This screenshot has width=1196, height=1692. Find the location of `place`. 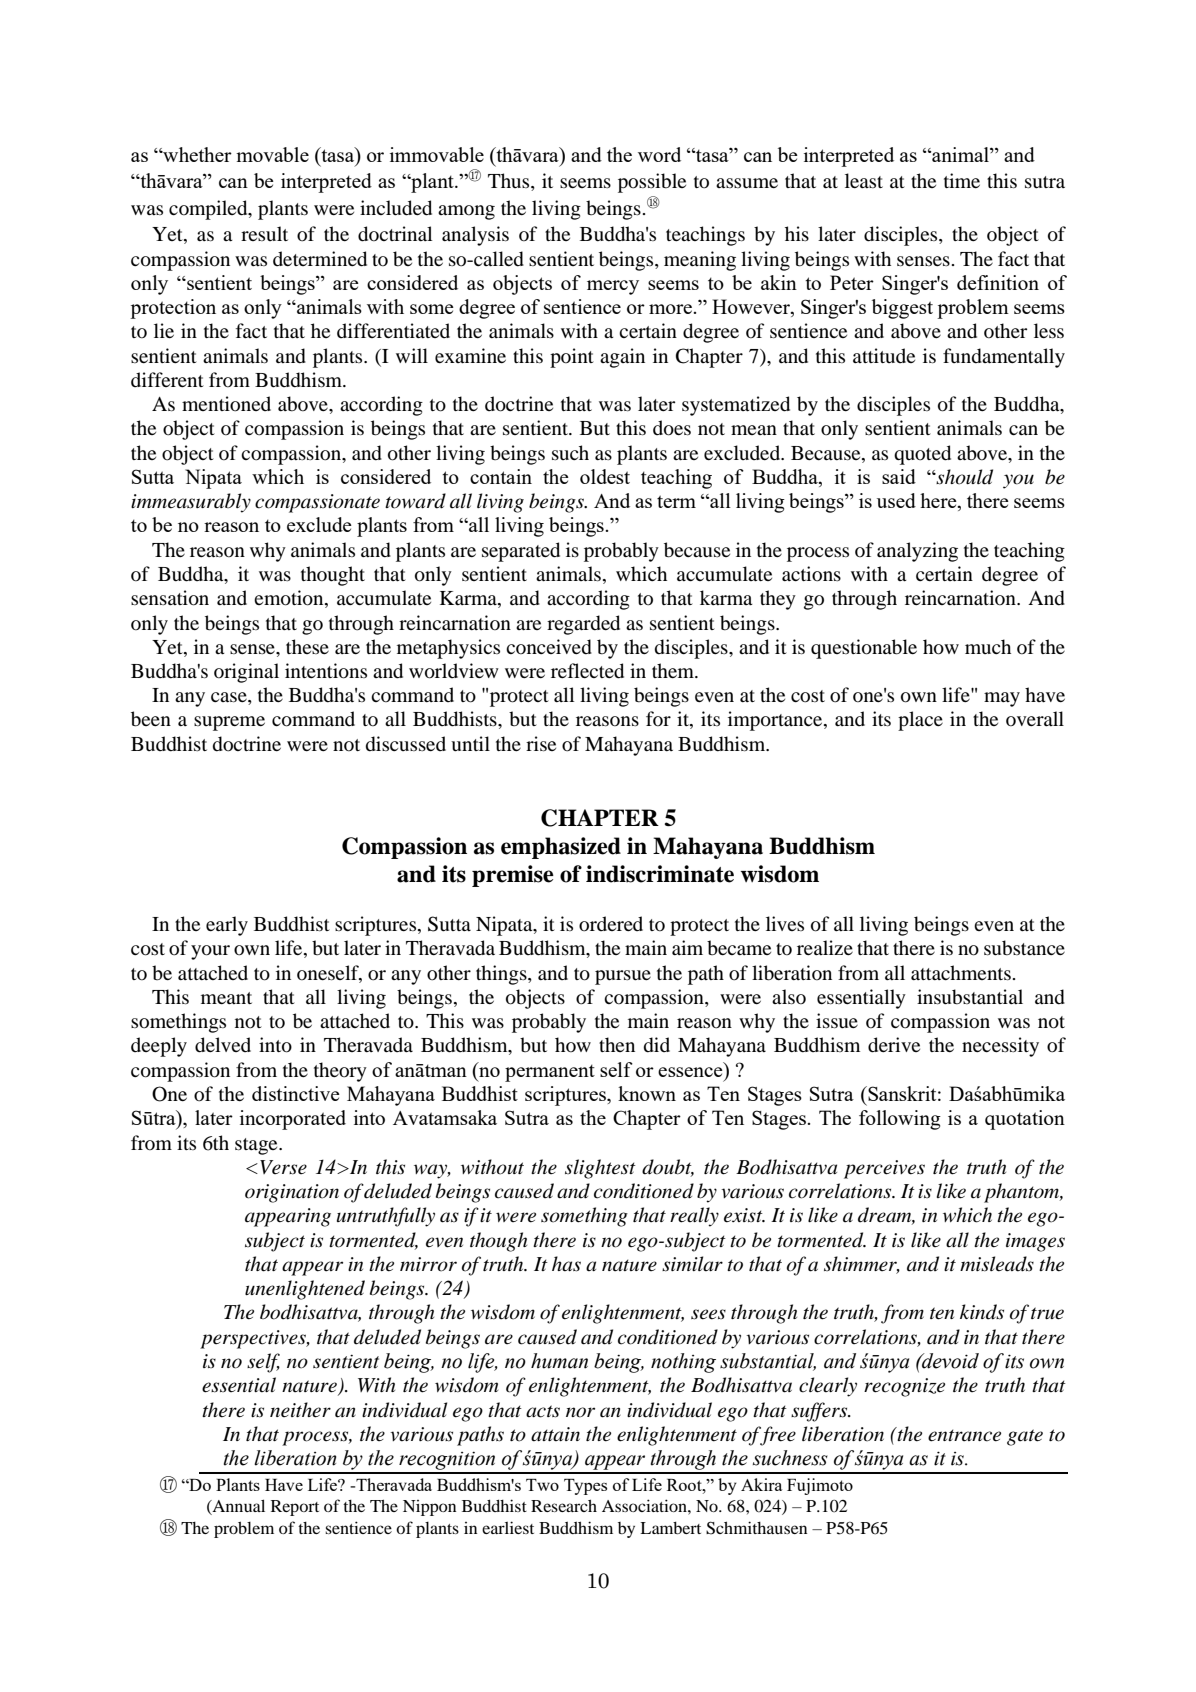

place is located at coordinates (920, 721).
